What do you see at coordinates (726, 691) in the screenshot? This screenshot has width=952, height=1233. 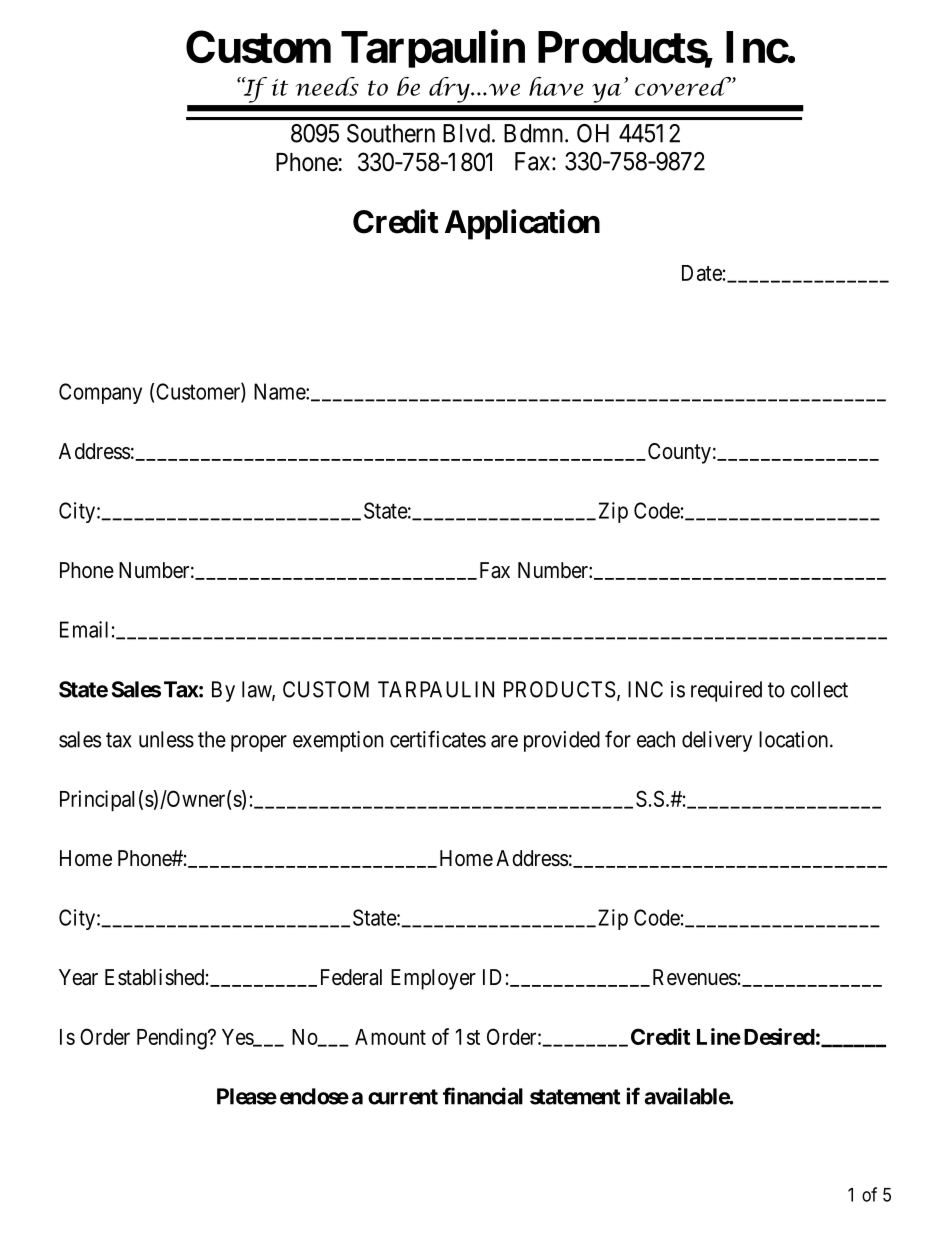 I see `required` at bounding box center [726, 691].
